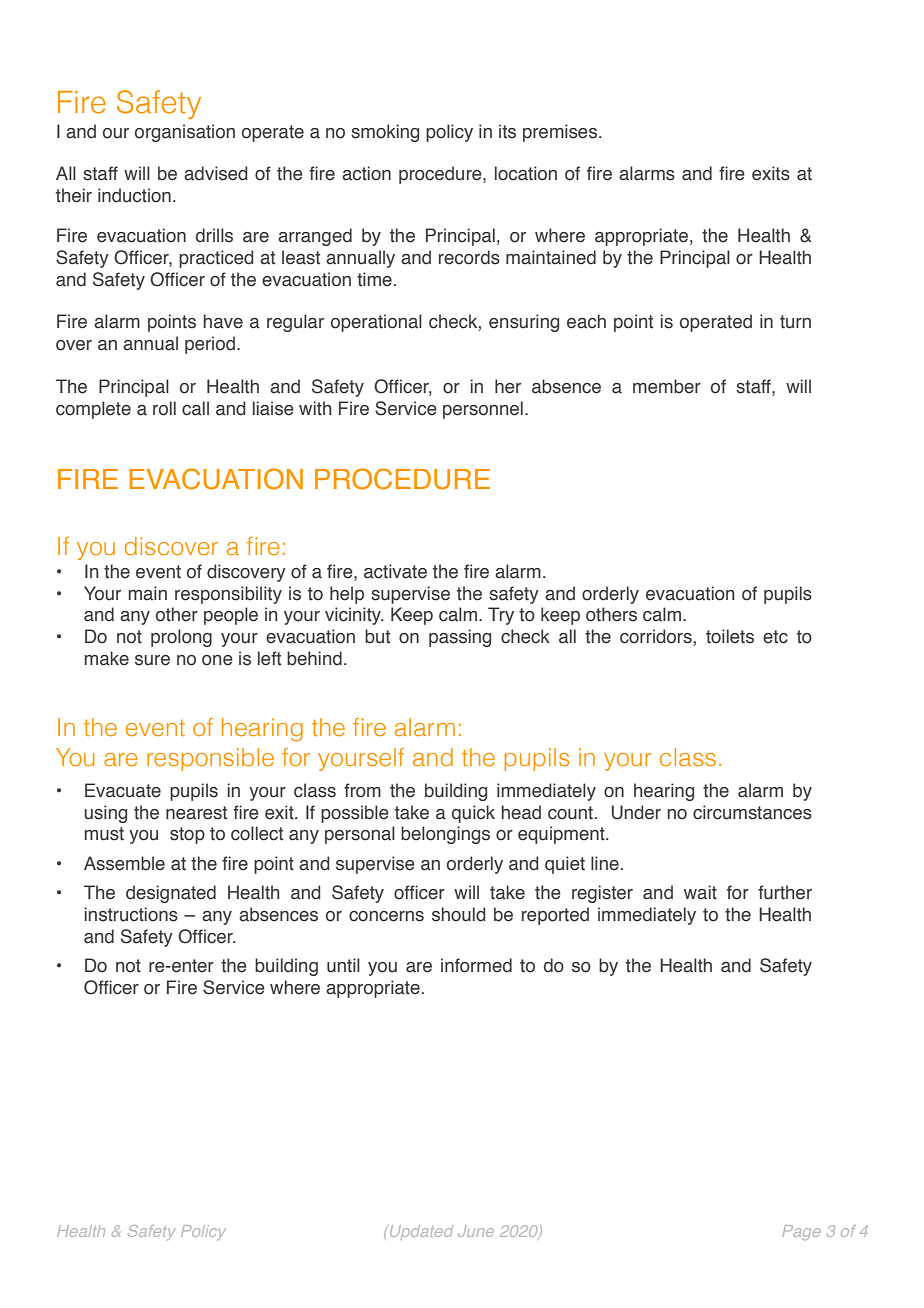  Describe the element at coordinates (228, 595) in the page. I see `responsibility` at that location.
